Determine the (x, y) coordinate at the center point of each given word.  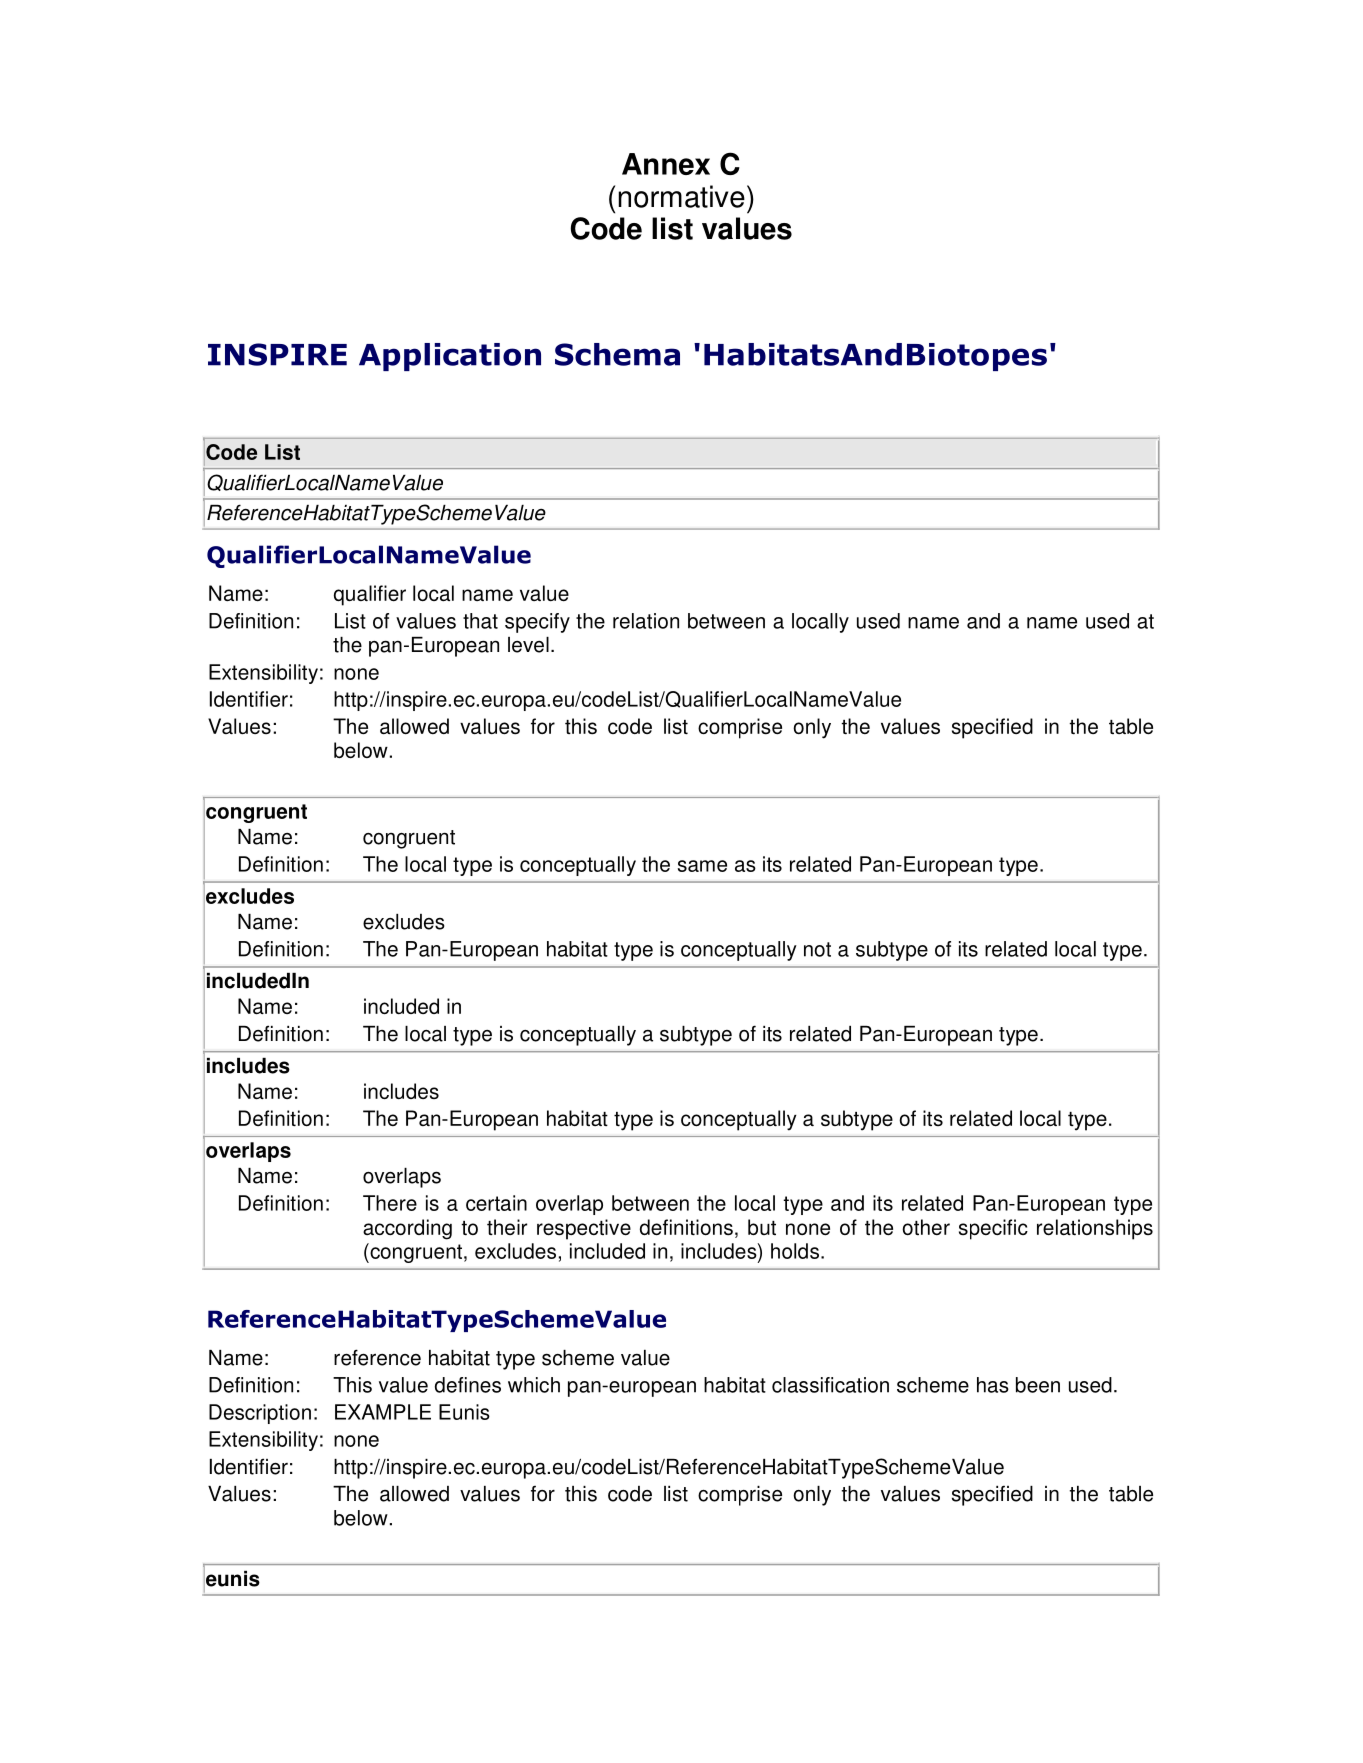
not (817, 949)
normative (681, 196)
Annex (666, 164)
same (702, 866)
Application (450, 357)
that (480, 621)
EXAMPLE (383, 1412)
